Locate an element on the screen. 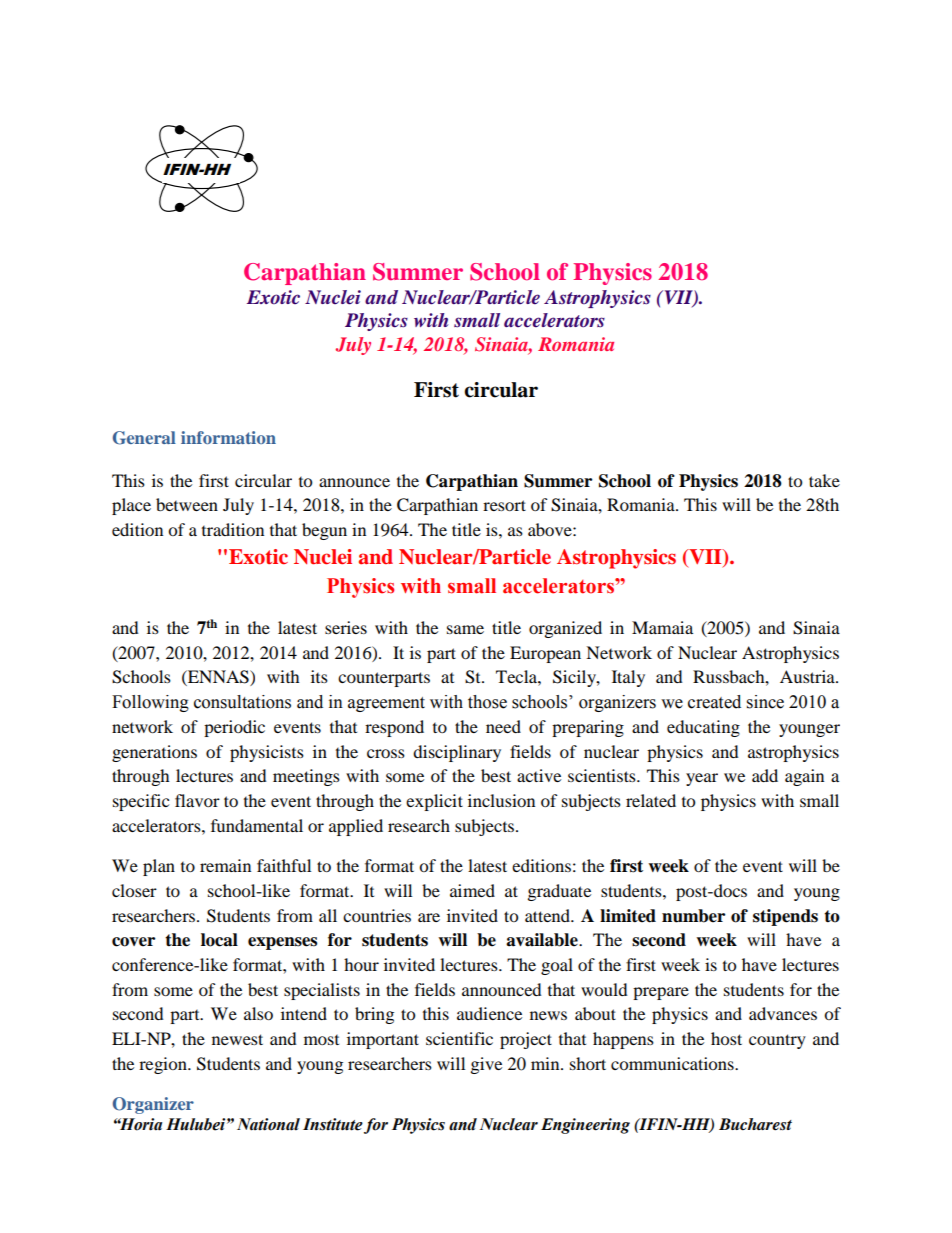  inclusion is located at coordinates (501, 800).
